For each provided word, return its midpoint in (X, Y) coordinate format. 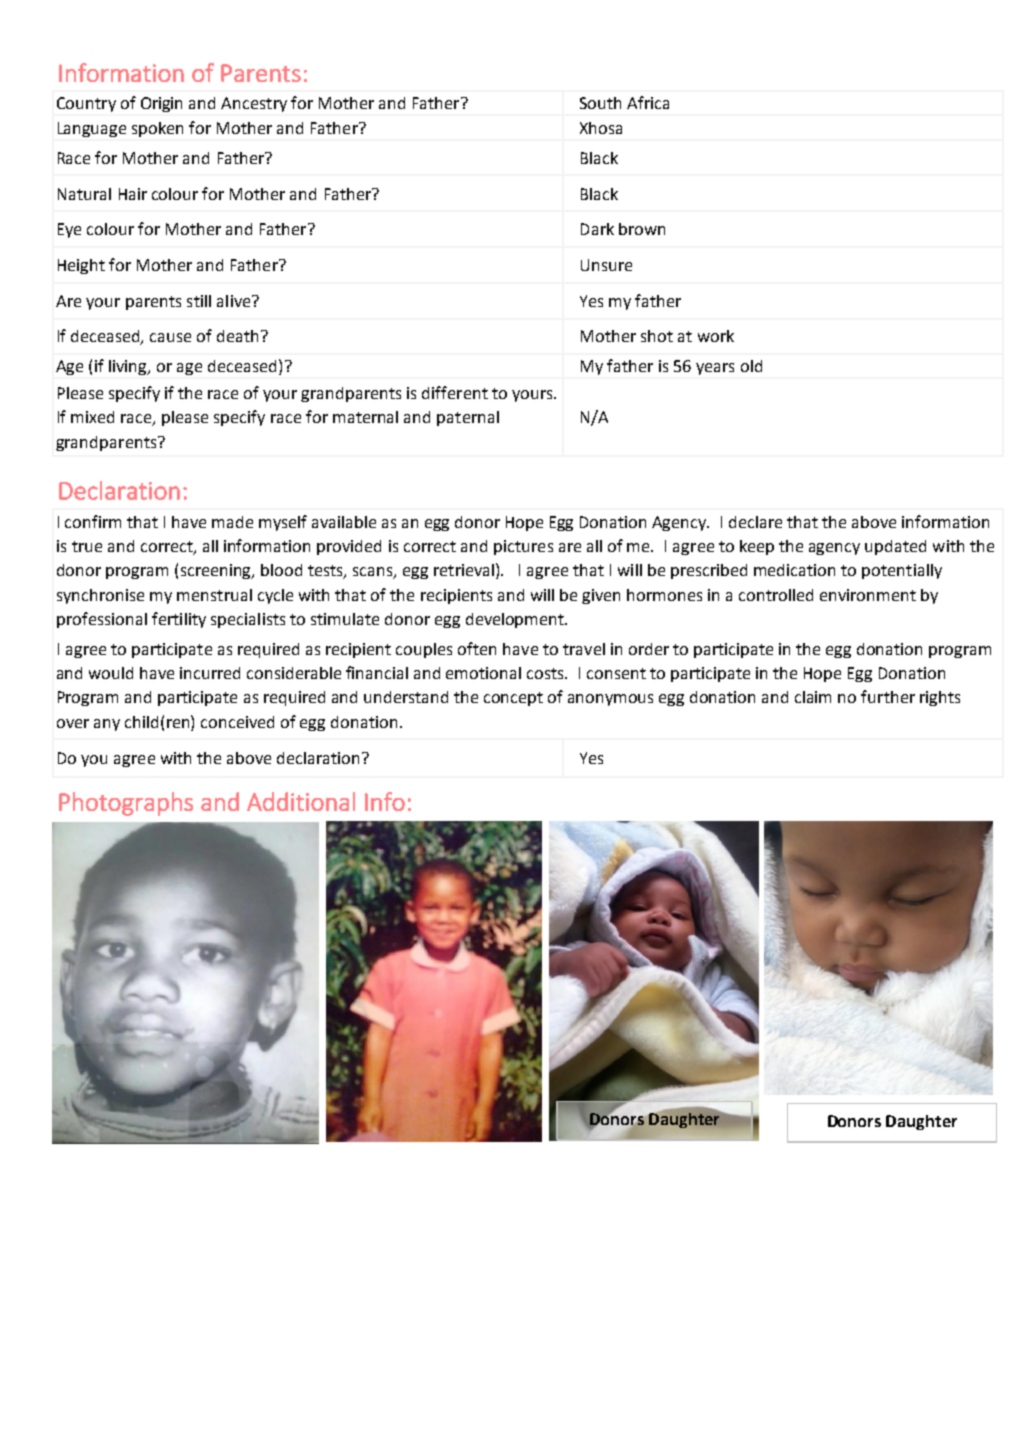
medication (794, 570)
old (751, 366)
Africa (648, 102)
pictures (523, 547)
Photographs (126, 804)
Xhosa (601, 128)
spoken (157, 129)
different (455, 392)
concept (513, 699)
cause (170, 337)
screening (217, 571)
